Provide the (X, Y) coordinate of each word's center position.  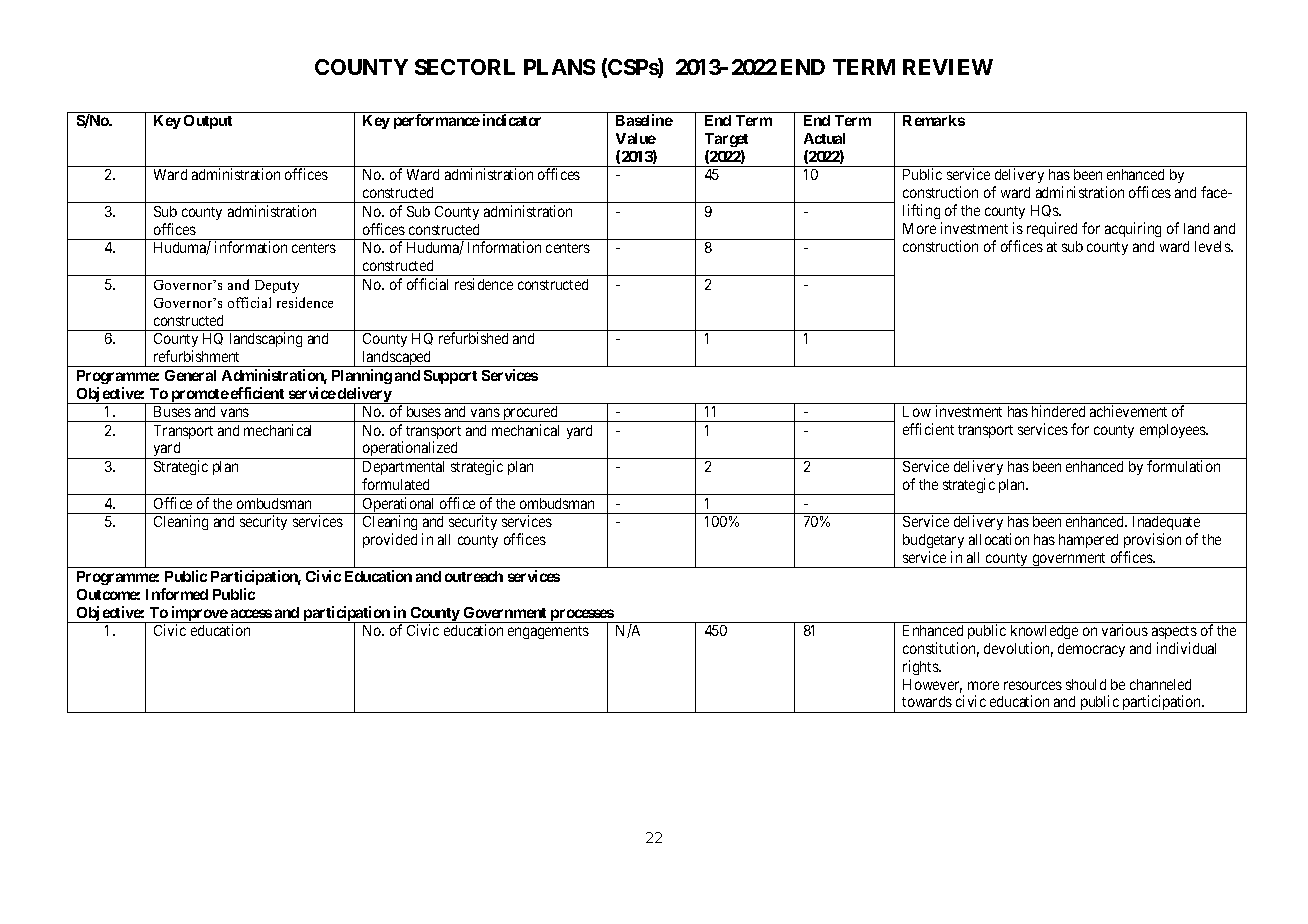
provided (390, 540)
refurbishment (196, 356)
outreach (474, 576)
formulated (395, 484)
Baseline (644, 120)
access (251, 613)
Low (917, 411)
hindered (1058, 411)
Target (726, 140)
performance (437, 121)
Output (208, 122)
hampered (1088, 541)
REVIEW (948, 67)
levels (1213, 246)
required (1052, 229)
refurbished (473, 338)
